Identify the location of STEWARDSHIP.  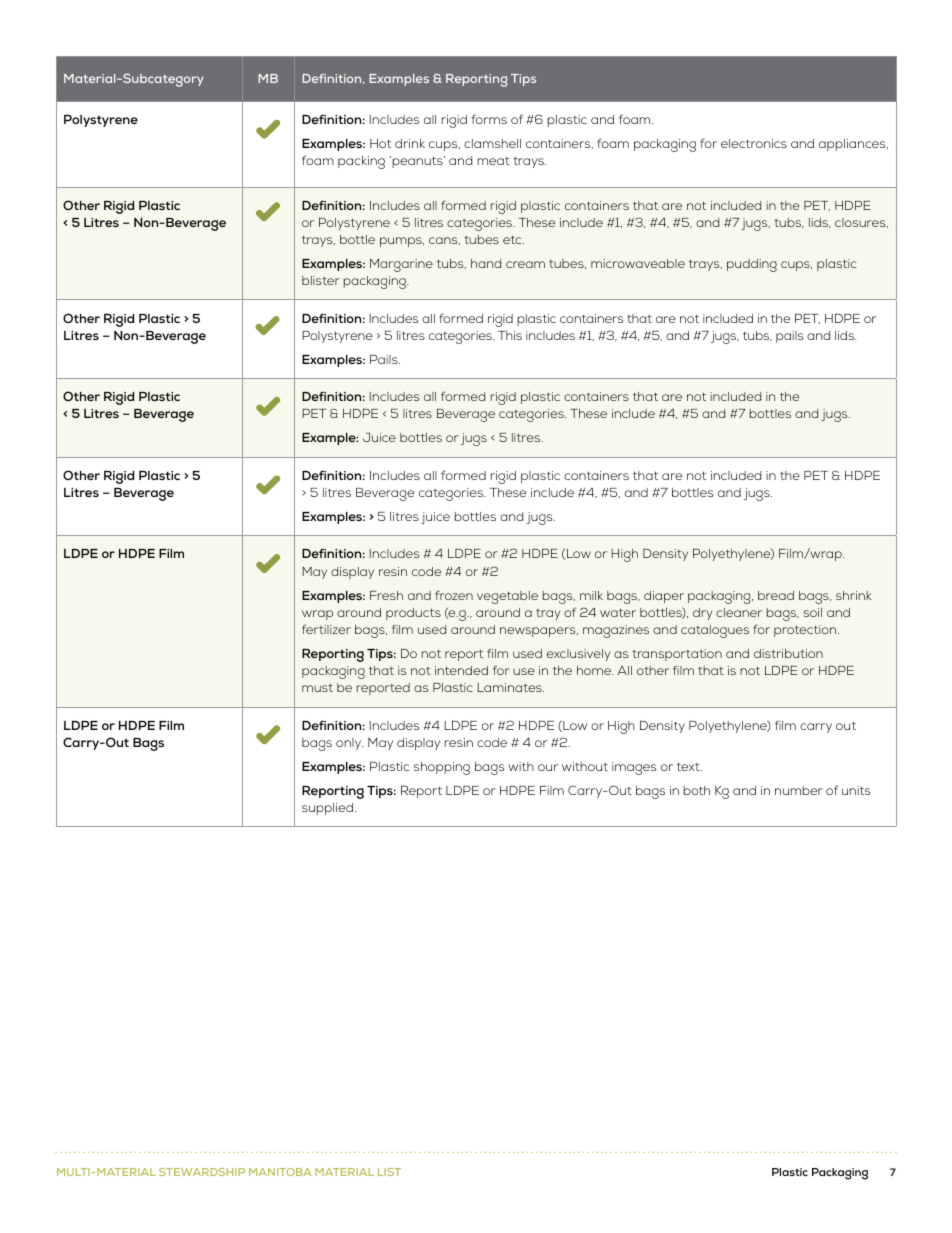
(202, 1172).
